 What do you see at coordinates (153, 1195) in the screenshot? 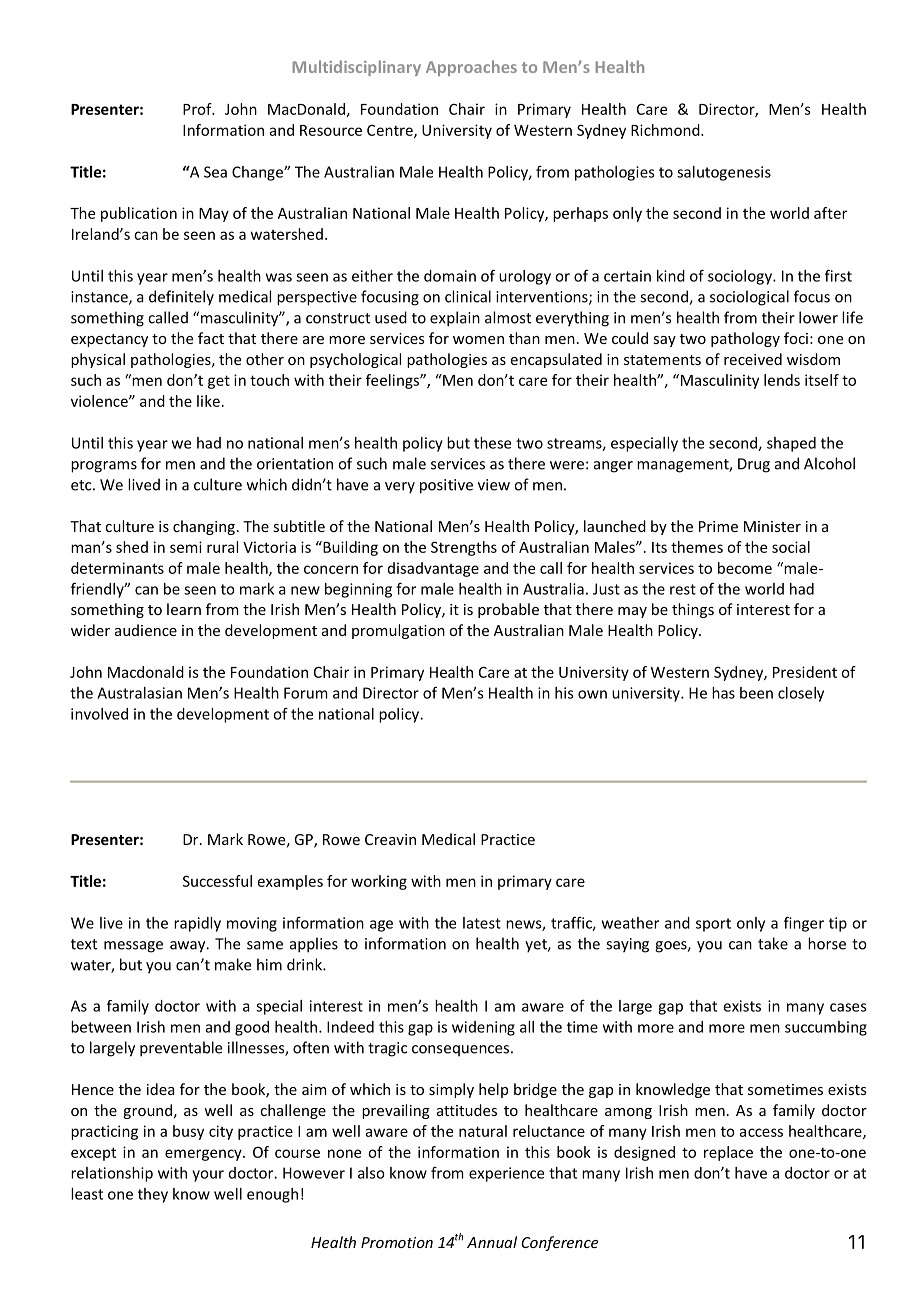
I see `they` at bounding box center [153, 1195].
